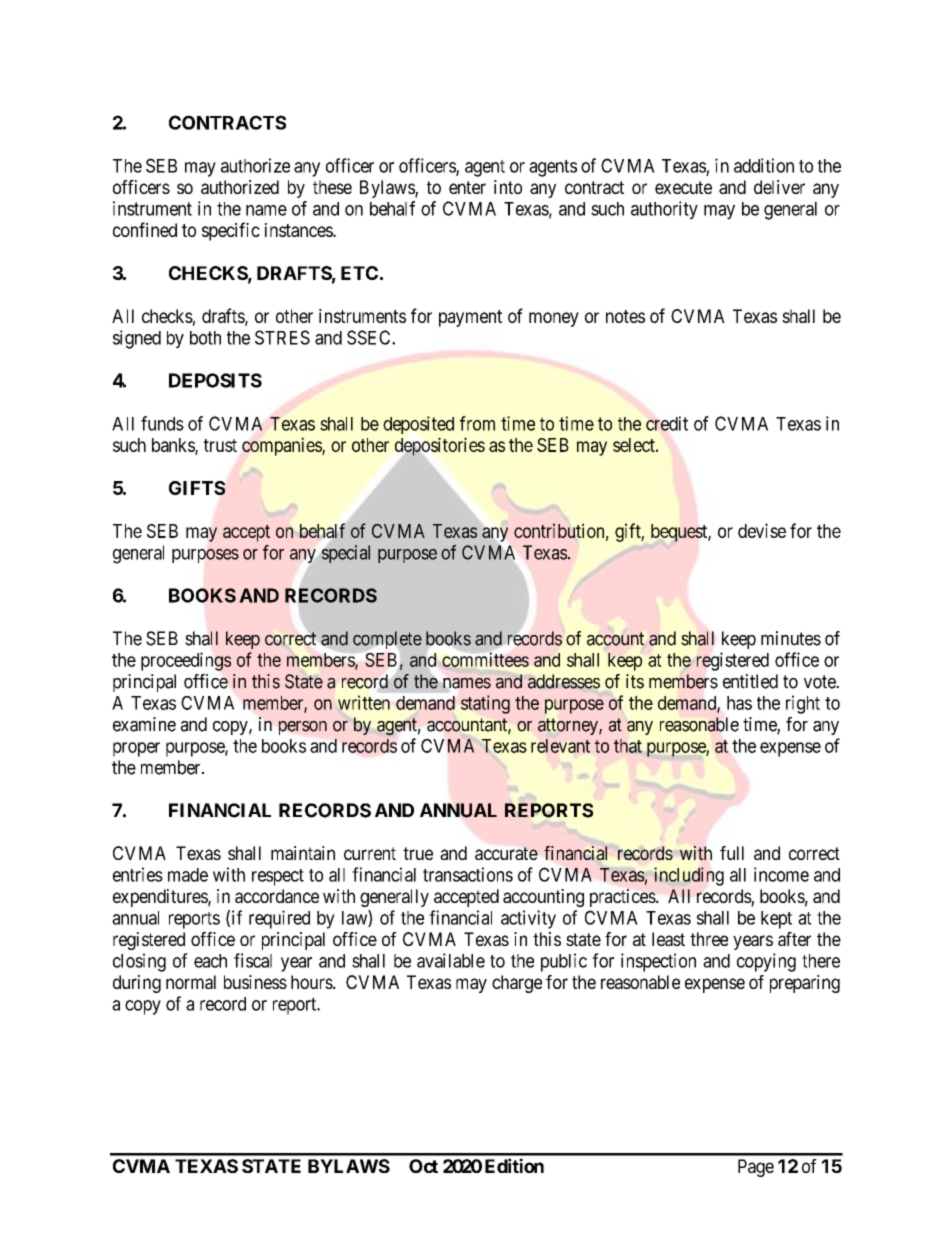 Image resolution: width=952 pixels, height=1233 pixels. What do you see at coordinates (485, 704) in the screenshot?
I see `stating` at bounding box center [485, 704].
